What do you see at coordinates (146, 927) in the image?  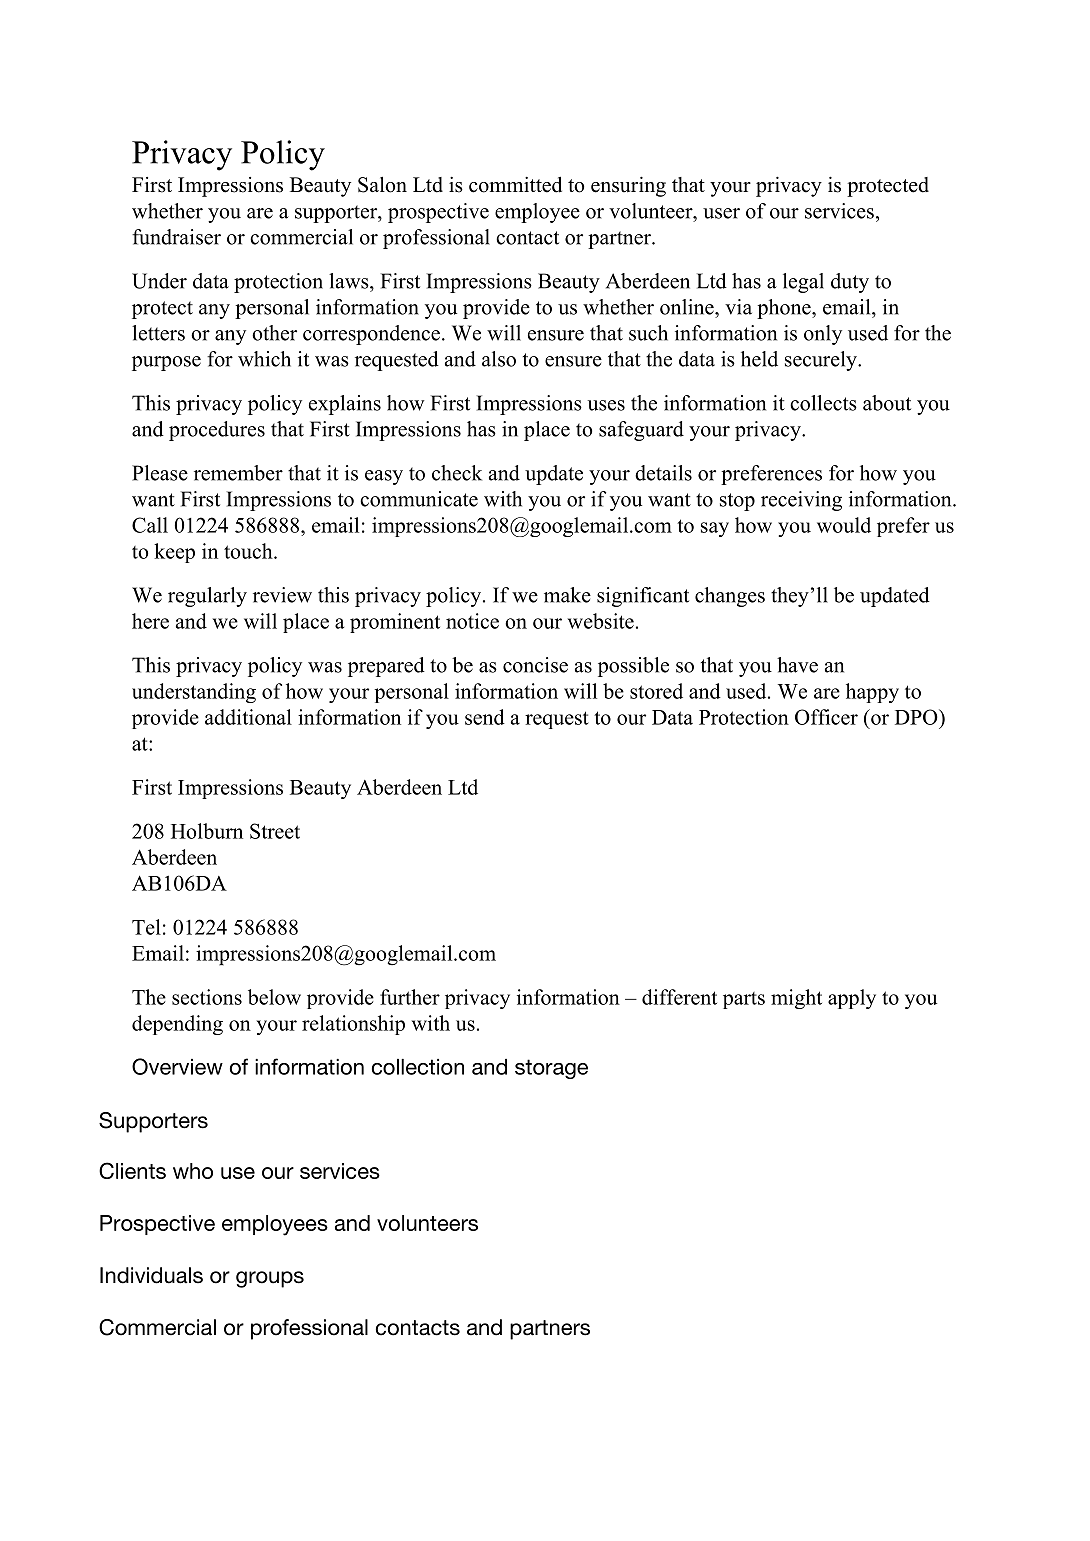 I see `Tel` at bounding box center [146, 927].
